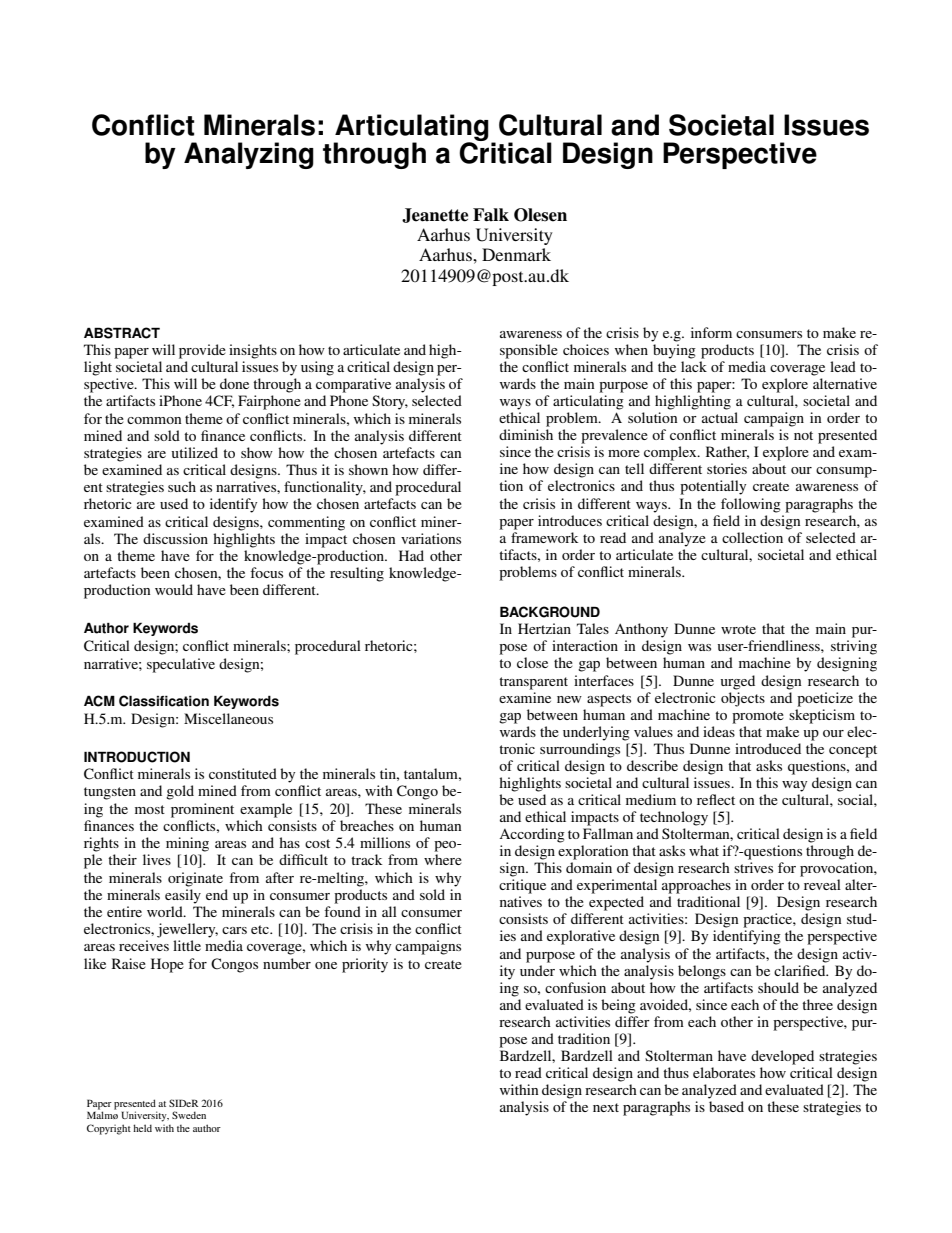  What do you see at coordinates (751, 505) in the page?
I see `following` at bounding box center [751, 505].
